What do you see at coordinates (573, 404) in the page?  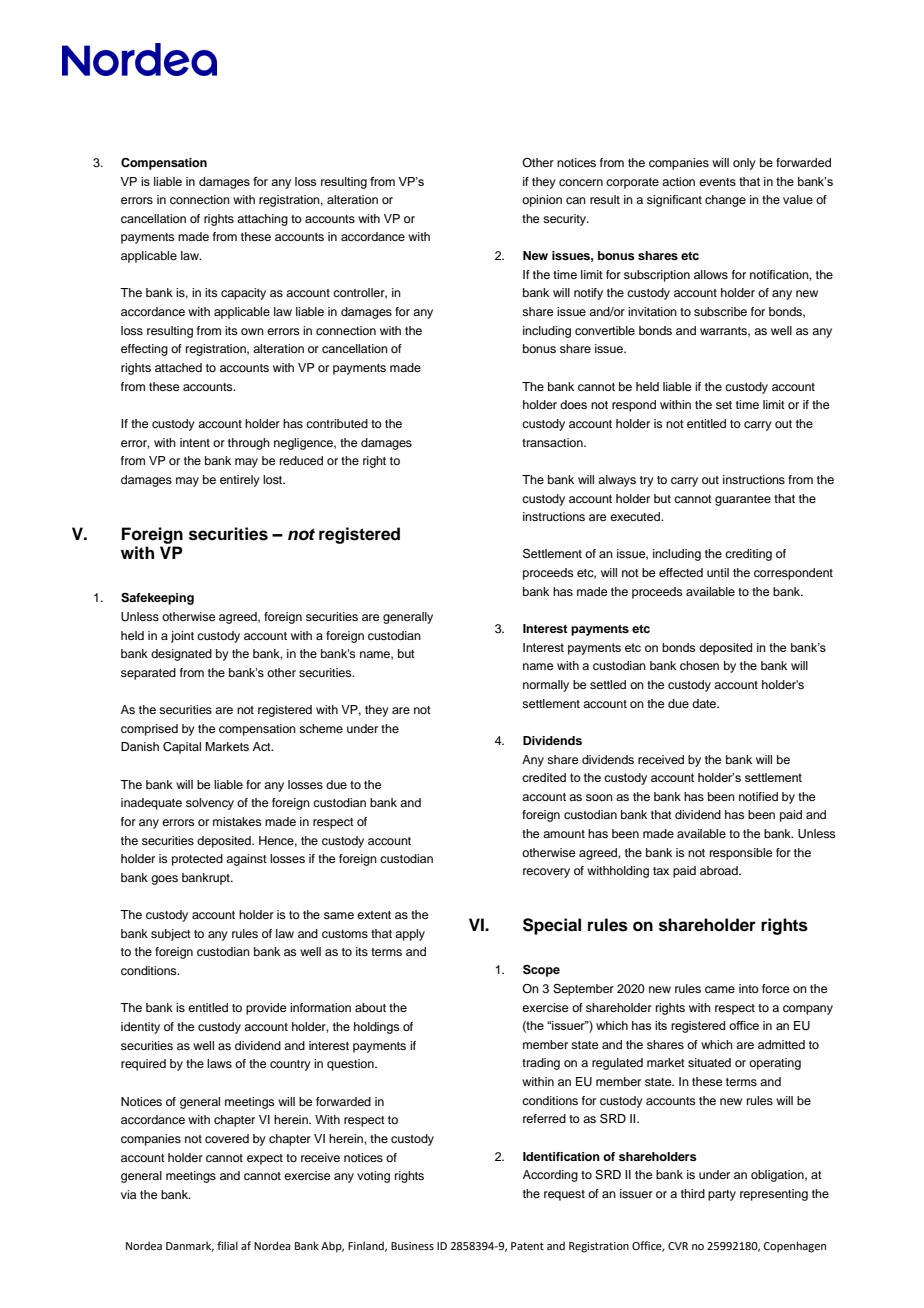 I see `does` at bounding box center [573, 404].
